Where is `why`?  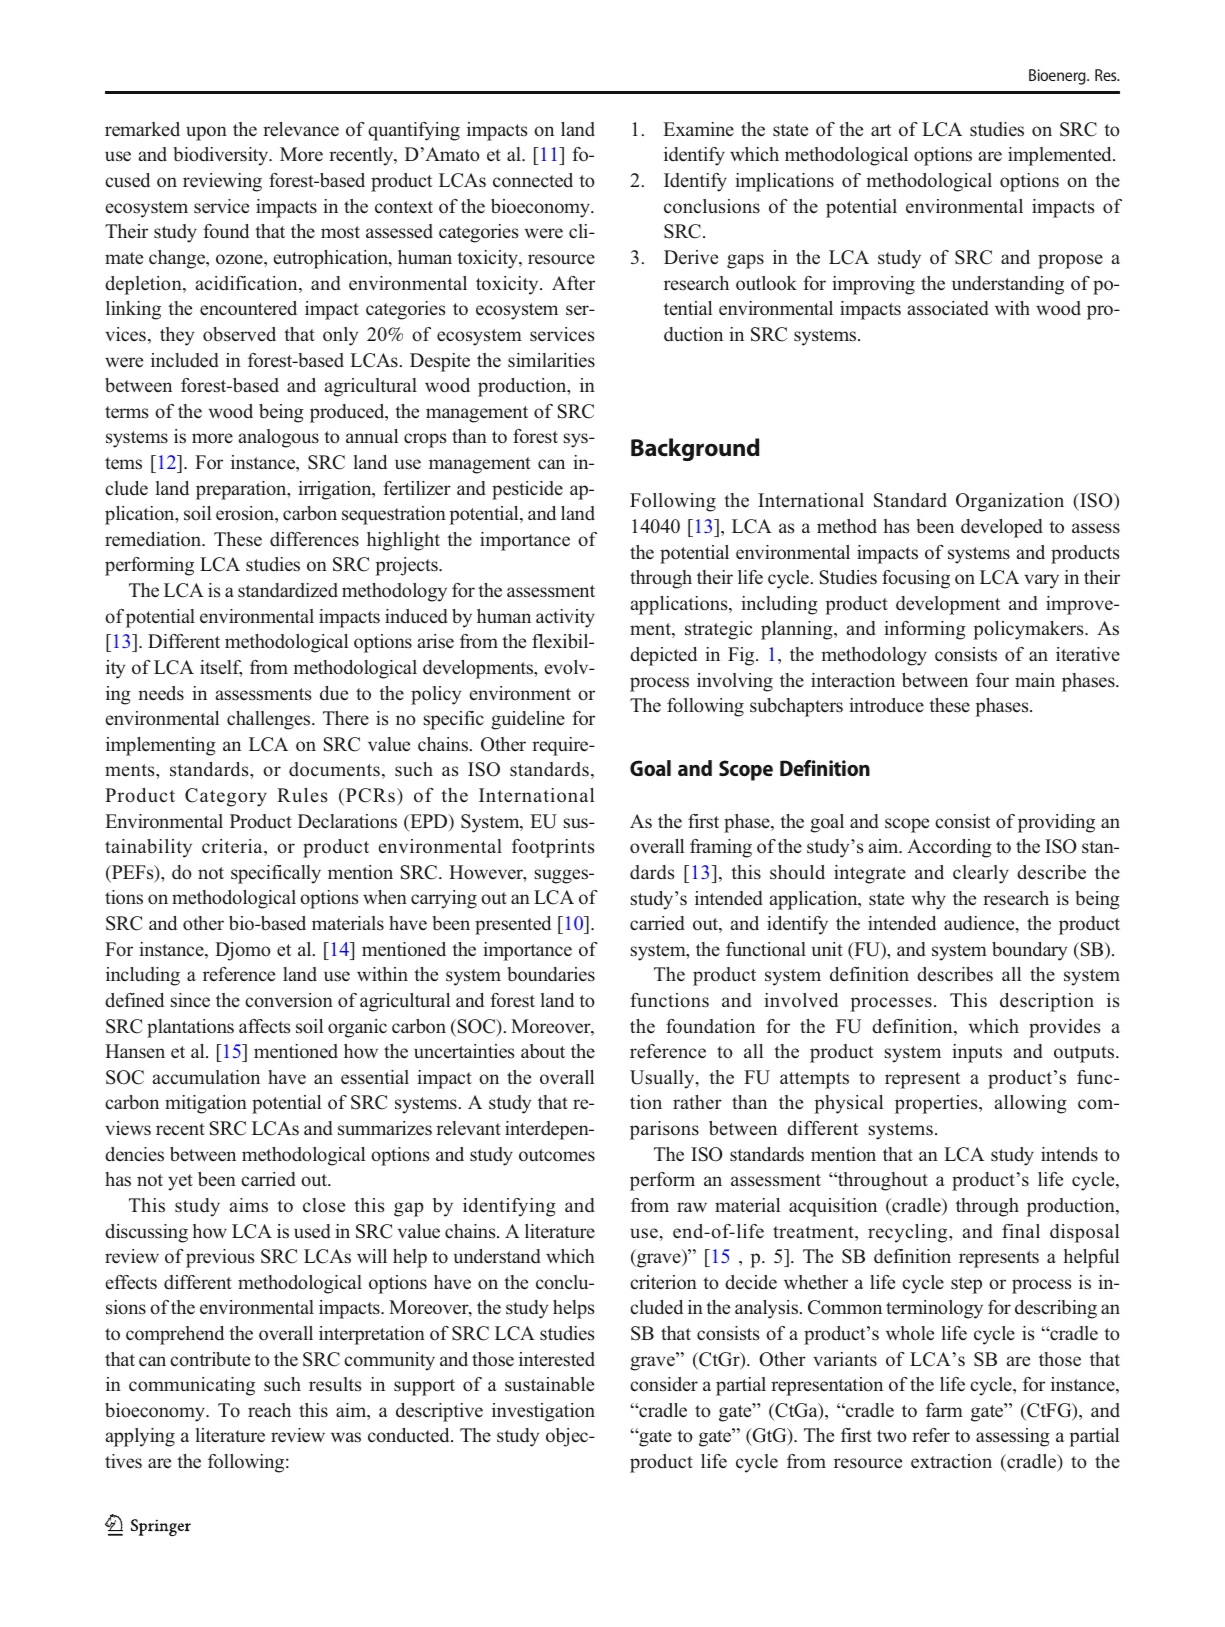
why is located at coordinates (928, 900).
